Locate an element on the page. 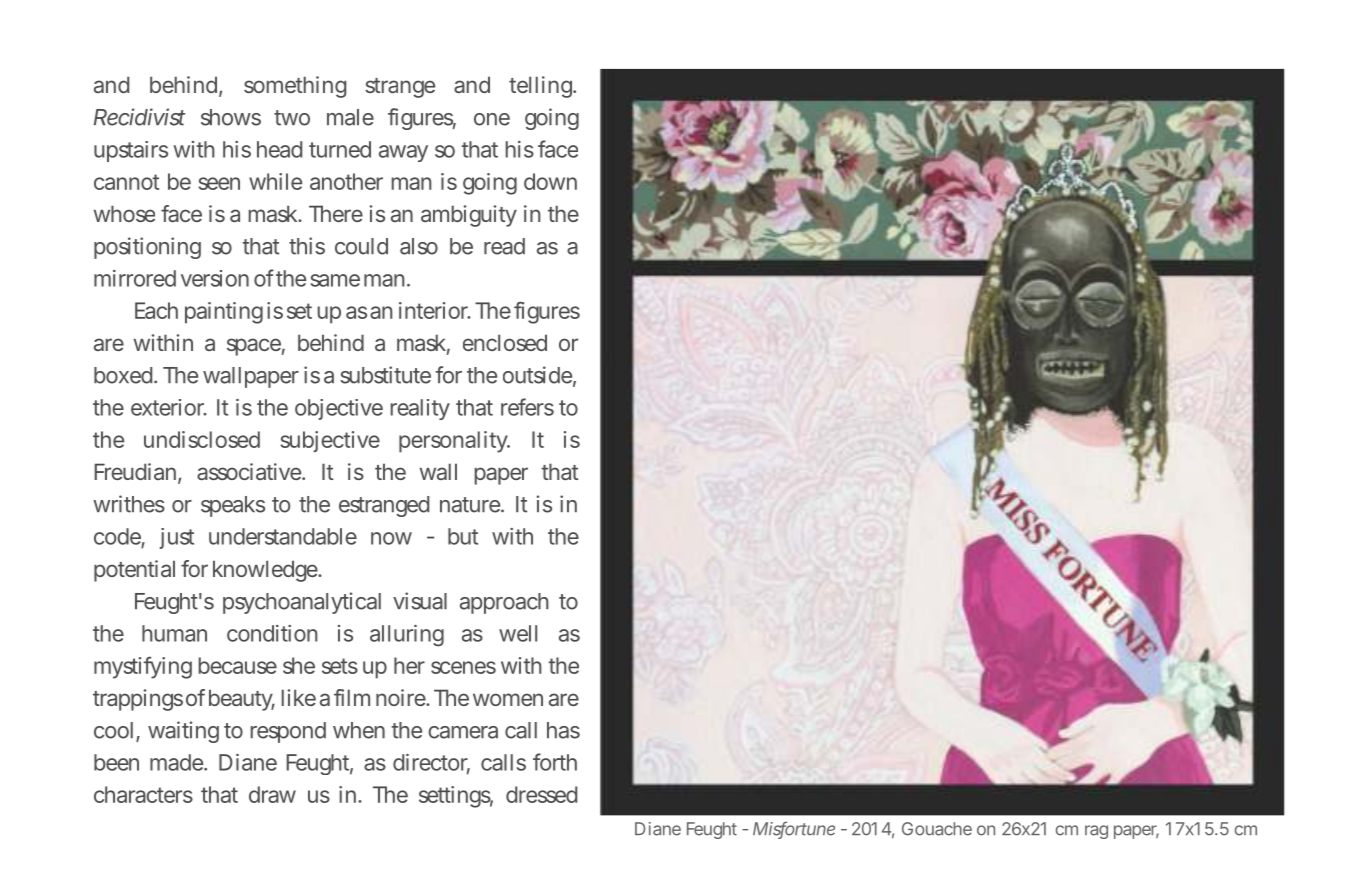 This image has width=1372, height=887. condition is located at coordinates (272, 633).
